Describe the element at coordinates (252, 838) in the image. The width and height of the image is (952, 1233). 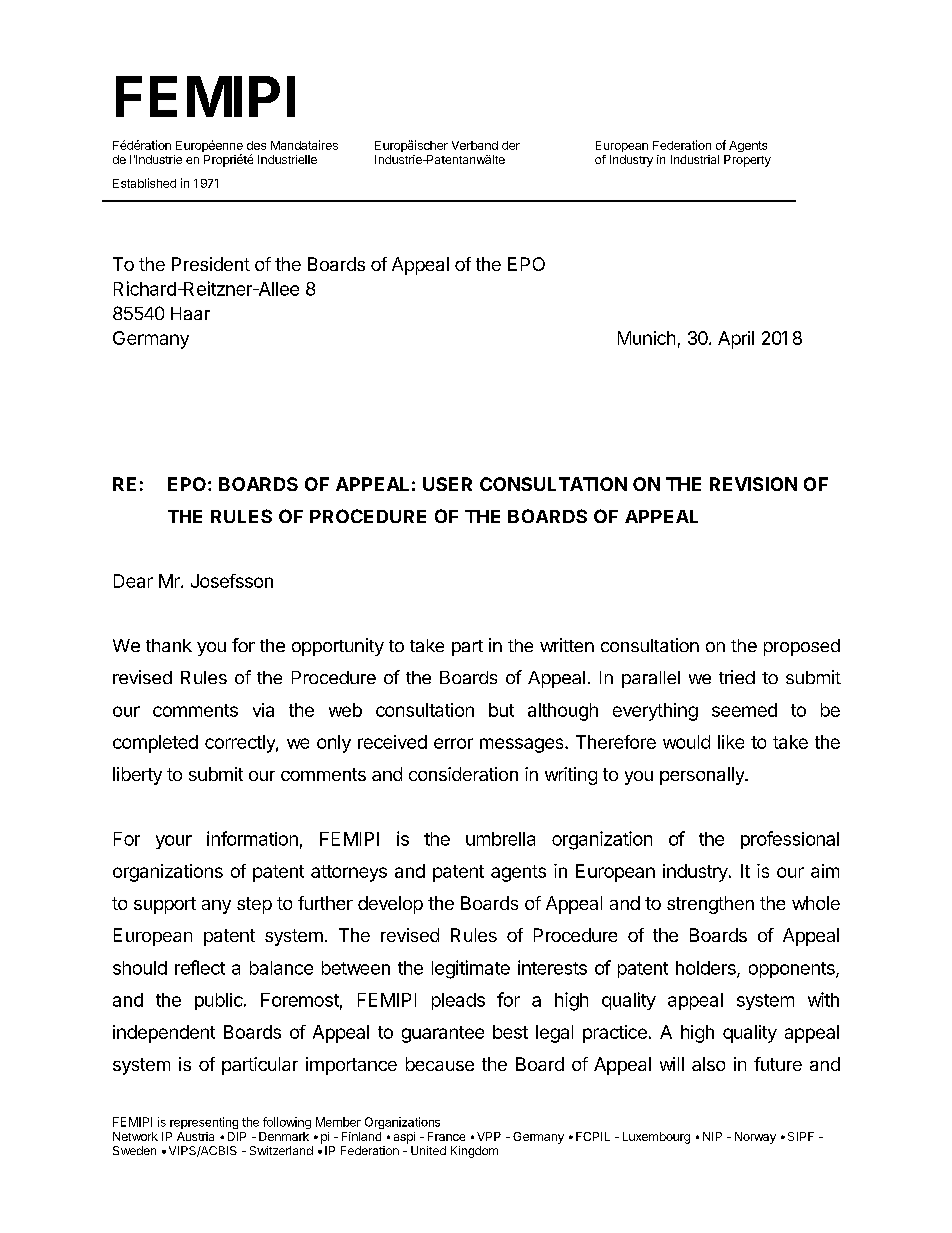
I see `information` at that location.
